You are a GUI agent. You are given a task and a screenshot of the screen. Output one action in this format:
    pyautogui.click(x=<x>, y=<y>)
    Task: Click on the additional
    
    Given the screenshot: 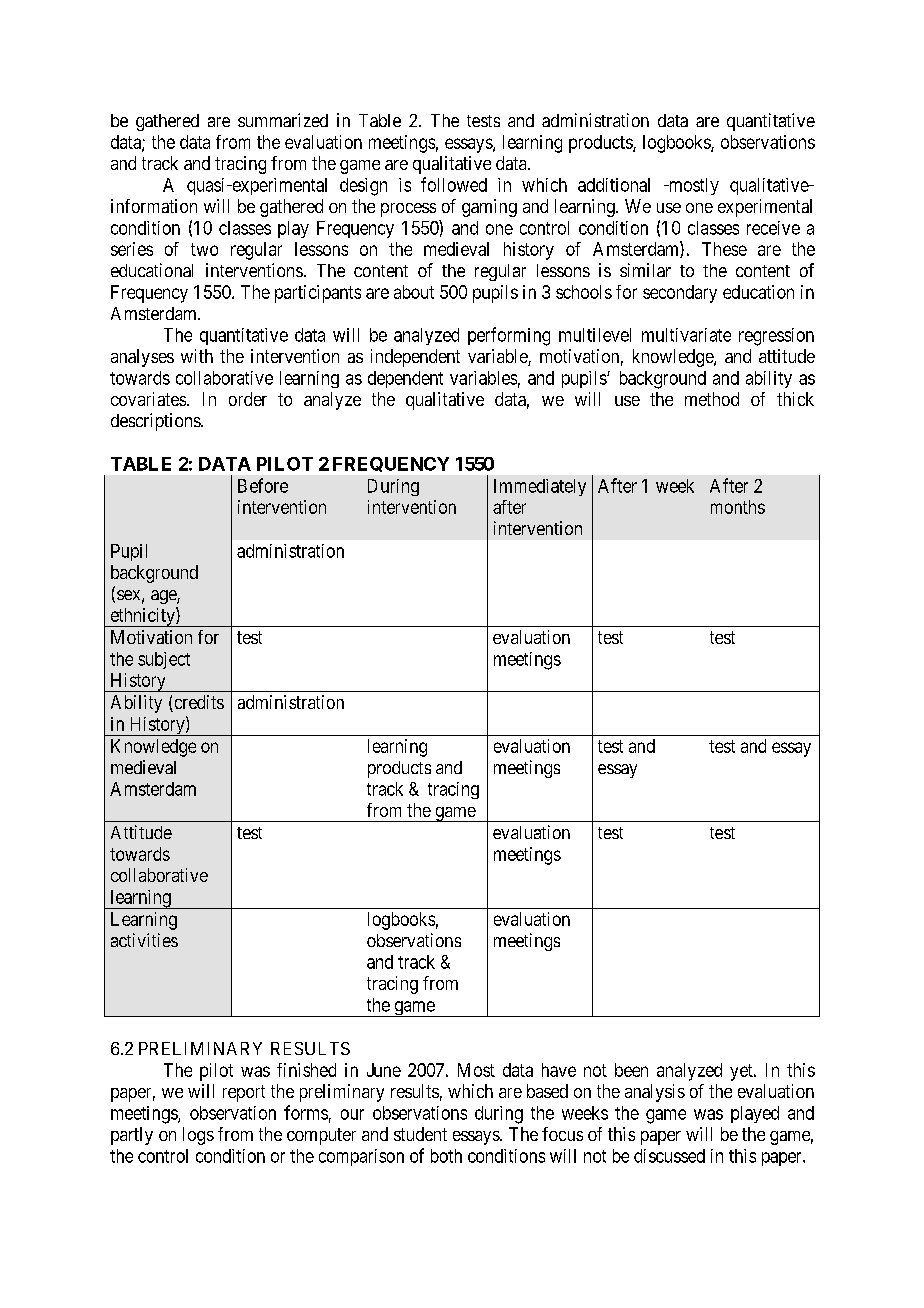 What is the action you would take?
    pyautogui.click(x=614, y=185)
